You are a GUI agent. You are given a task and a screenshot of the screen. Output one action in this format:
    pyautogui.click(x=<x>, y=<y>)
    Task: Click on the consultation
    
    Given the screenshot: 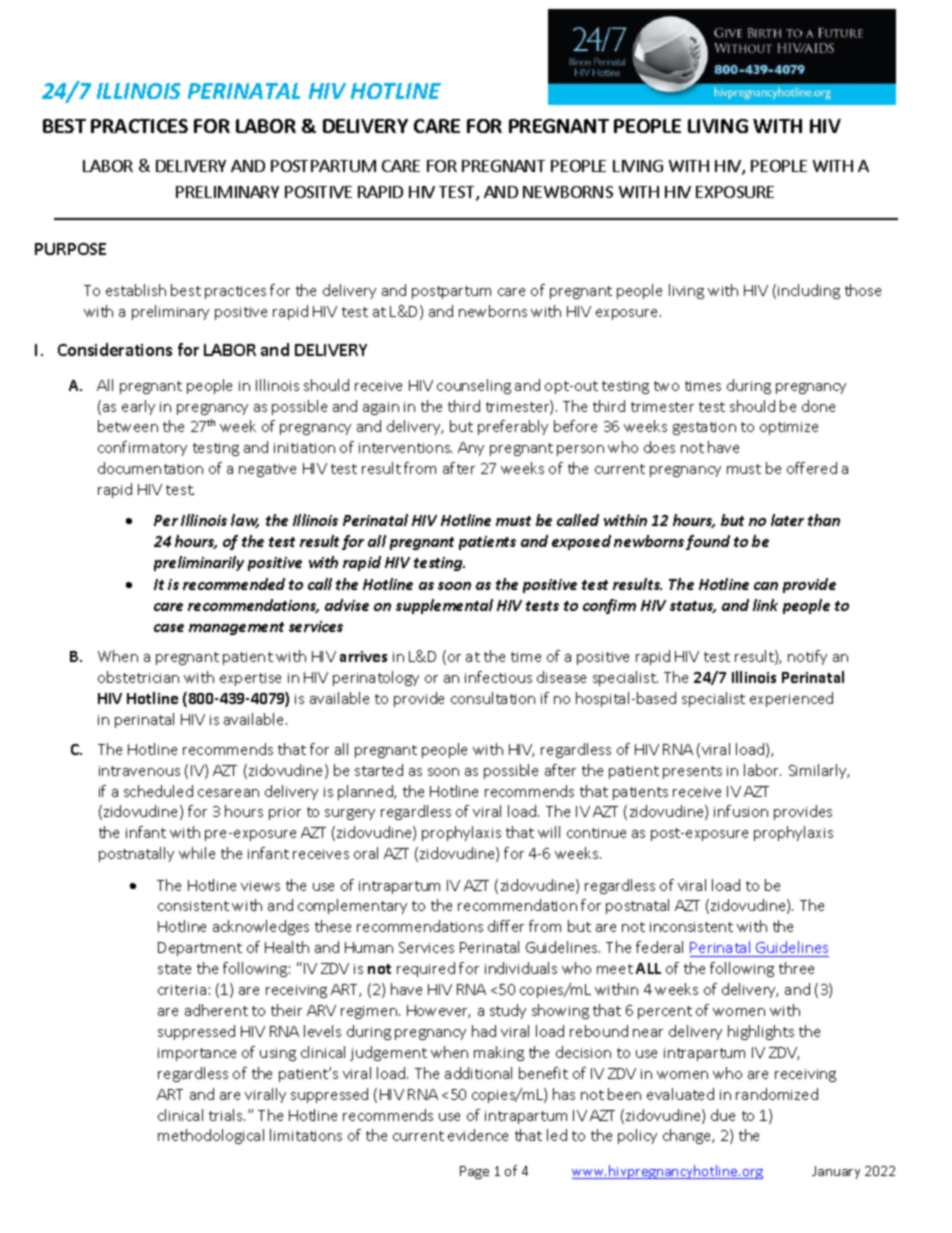 What is the action you would take?
    pyautogui.click(x=493, y=698)
